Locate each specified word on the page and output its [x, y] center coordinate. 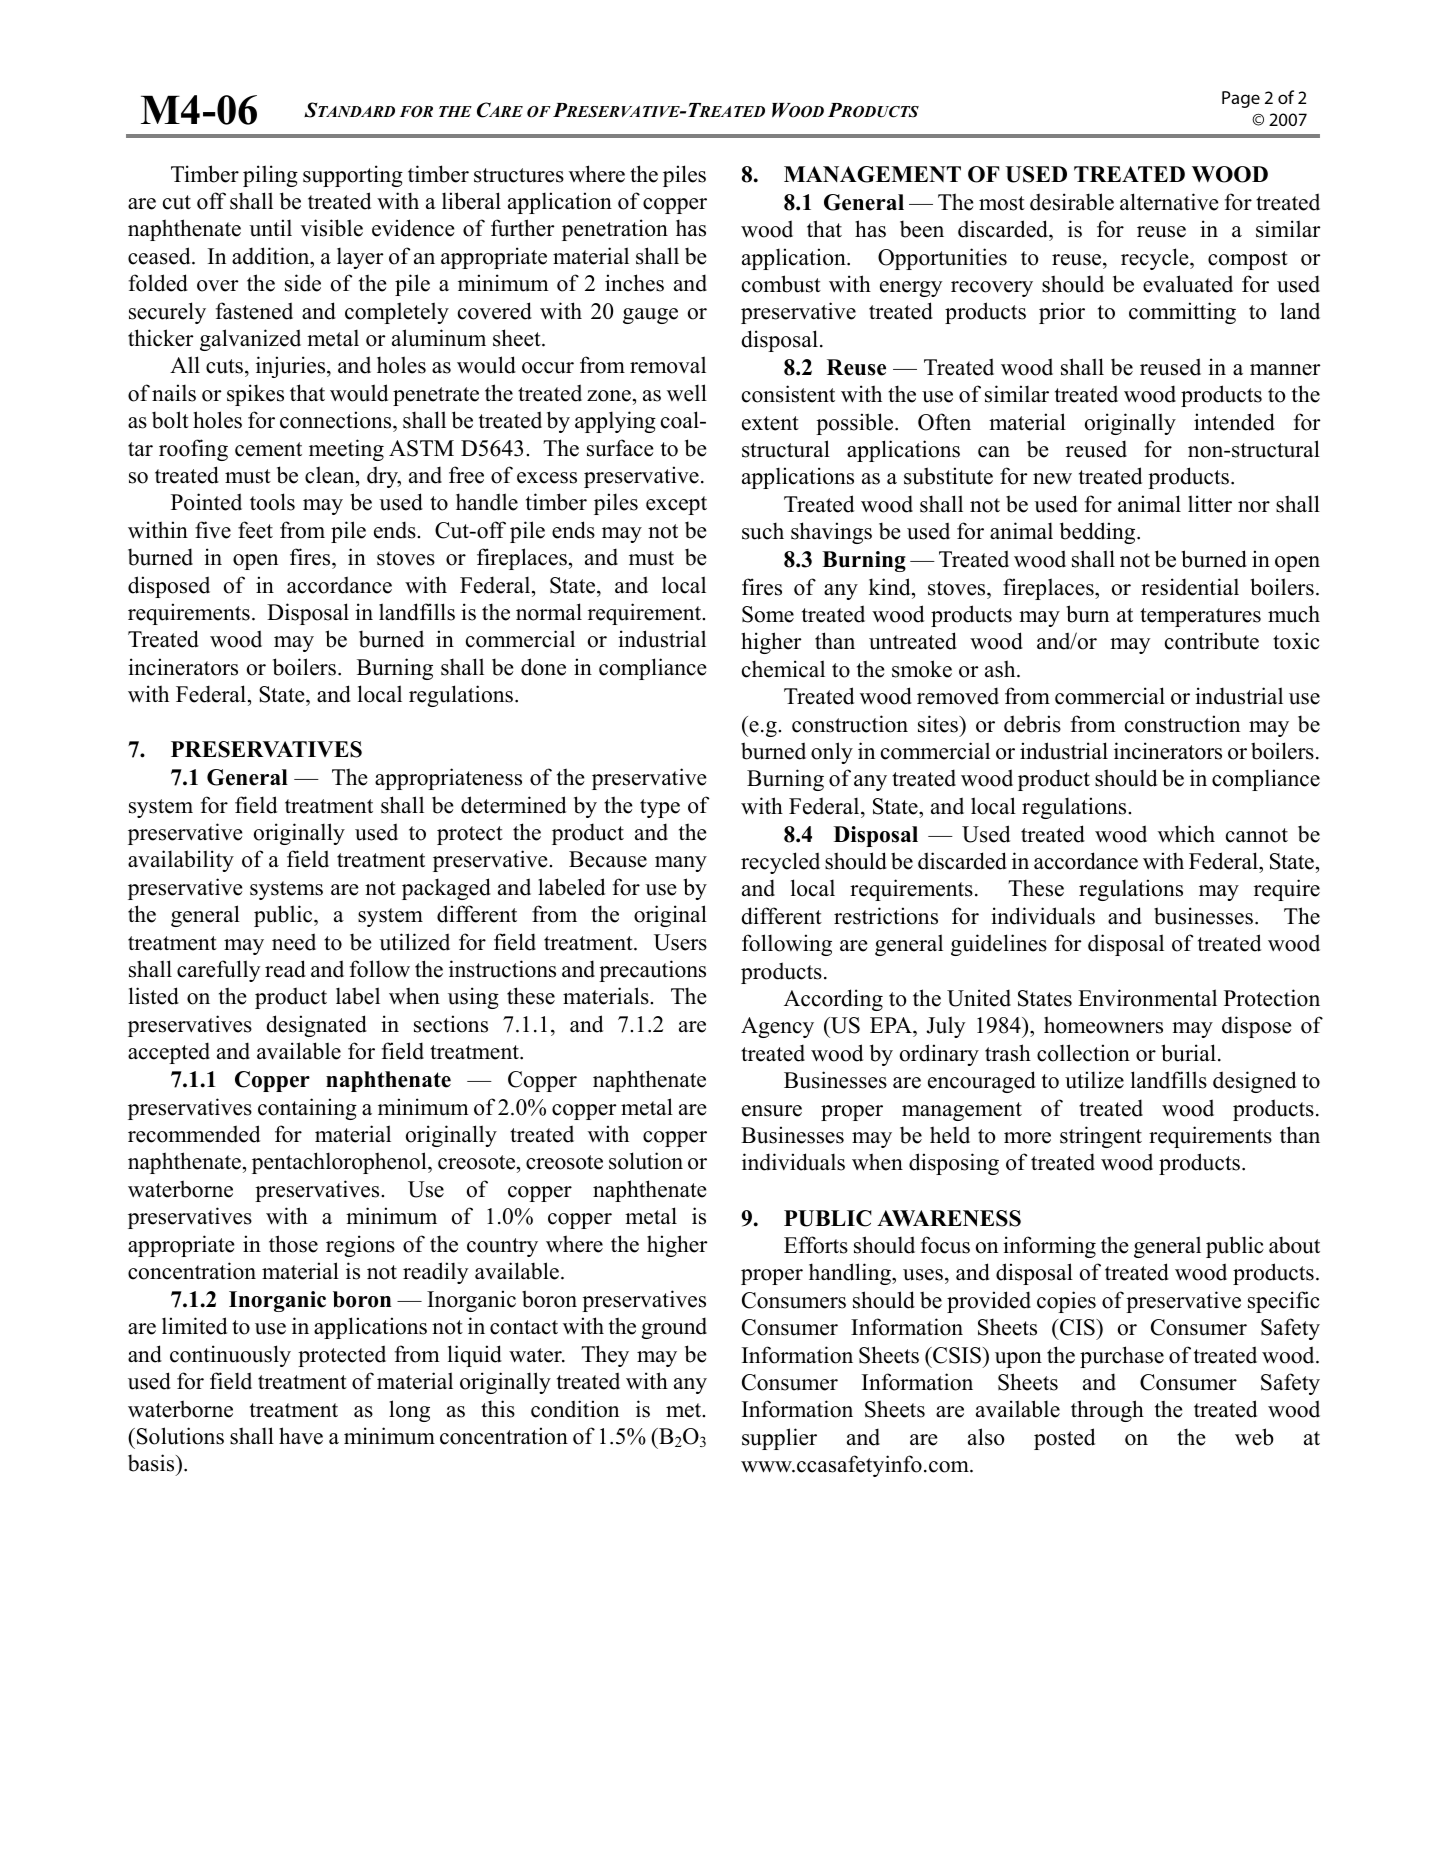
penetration [615, 230]
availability [181, 861]
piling [270, 176]
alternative [1169, 202]
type [660, 808]
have [301, 1436]
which [1186, 834]
